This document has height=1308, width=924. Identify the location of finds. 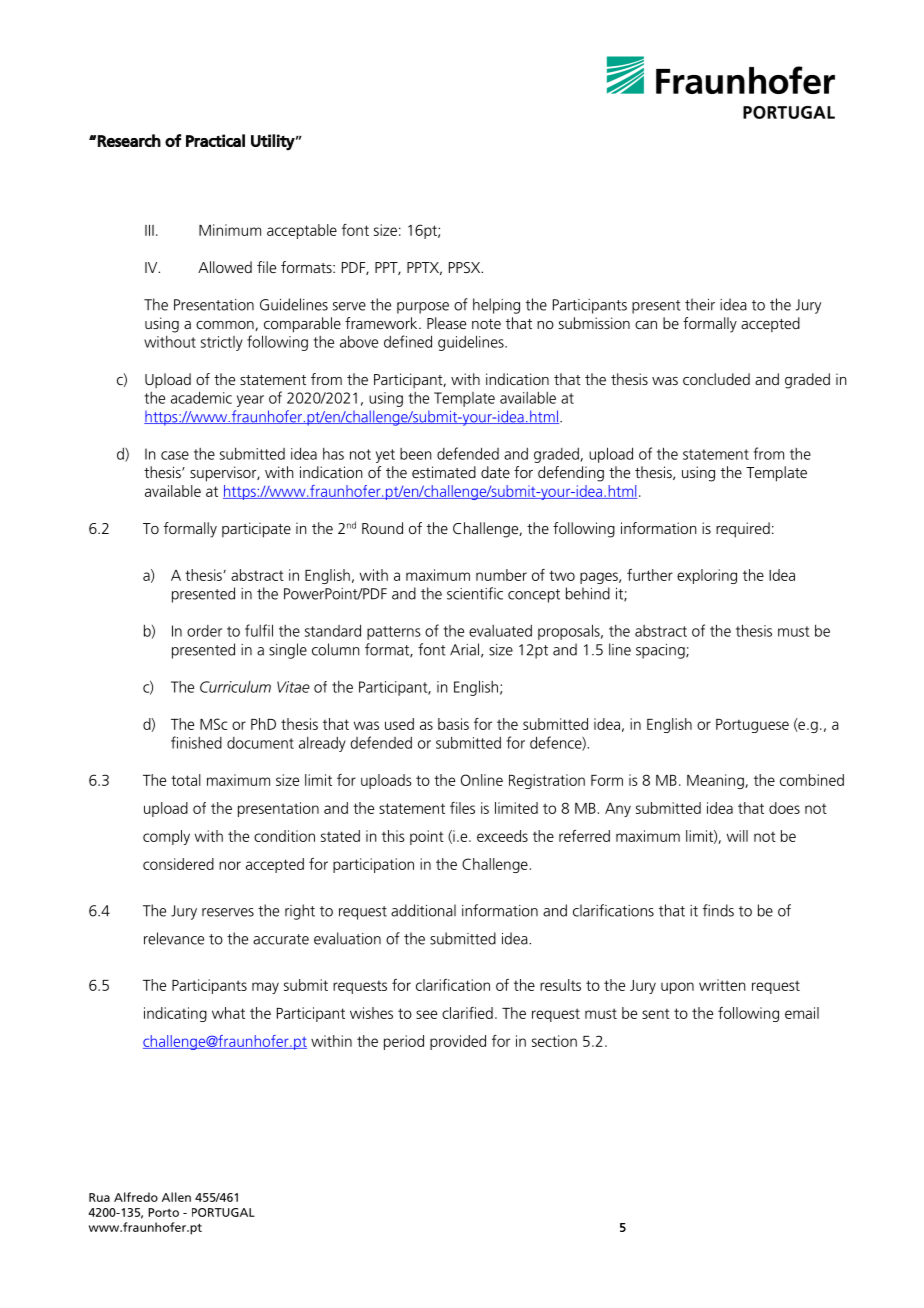
(718, 910).
